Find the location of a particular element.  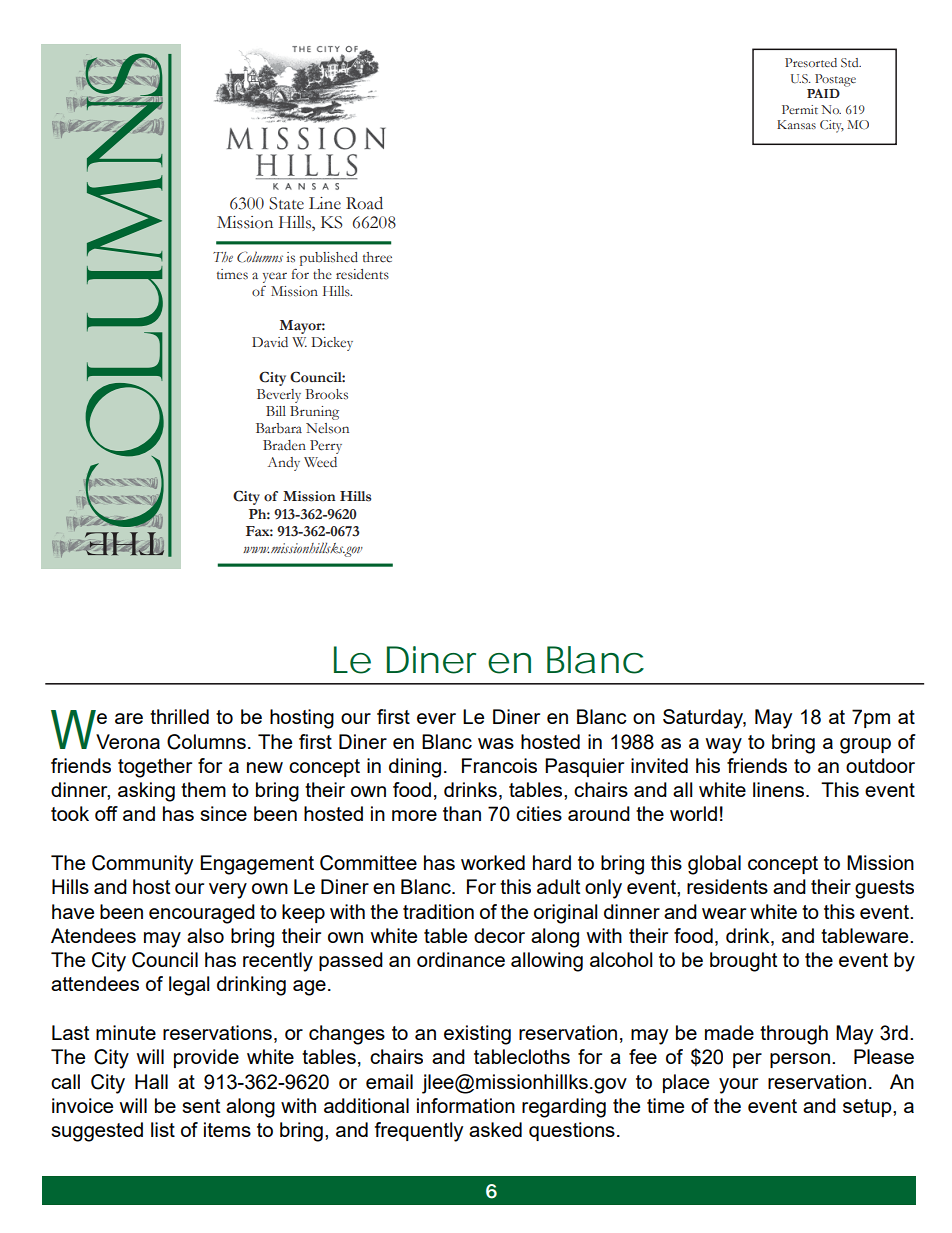

way is located at coordinates (723, 746).
